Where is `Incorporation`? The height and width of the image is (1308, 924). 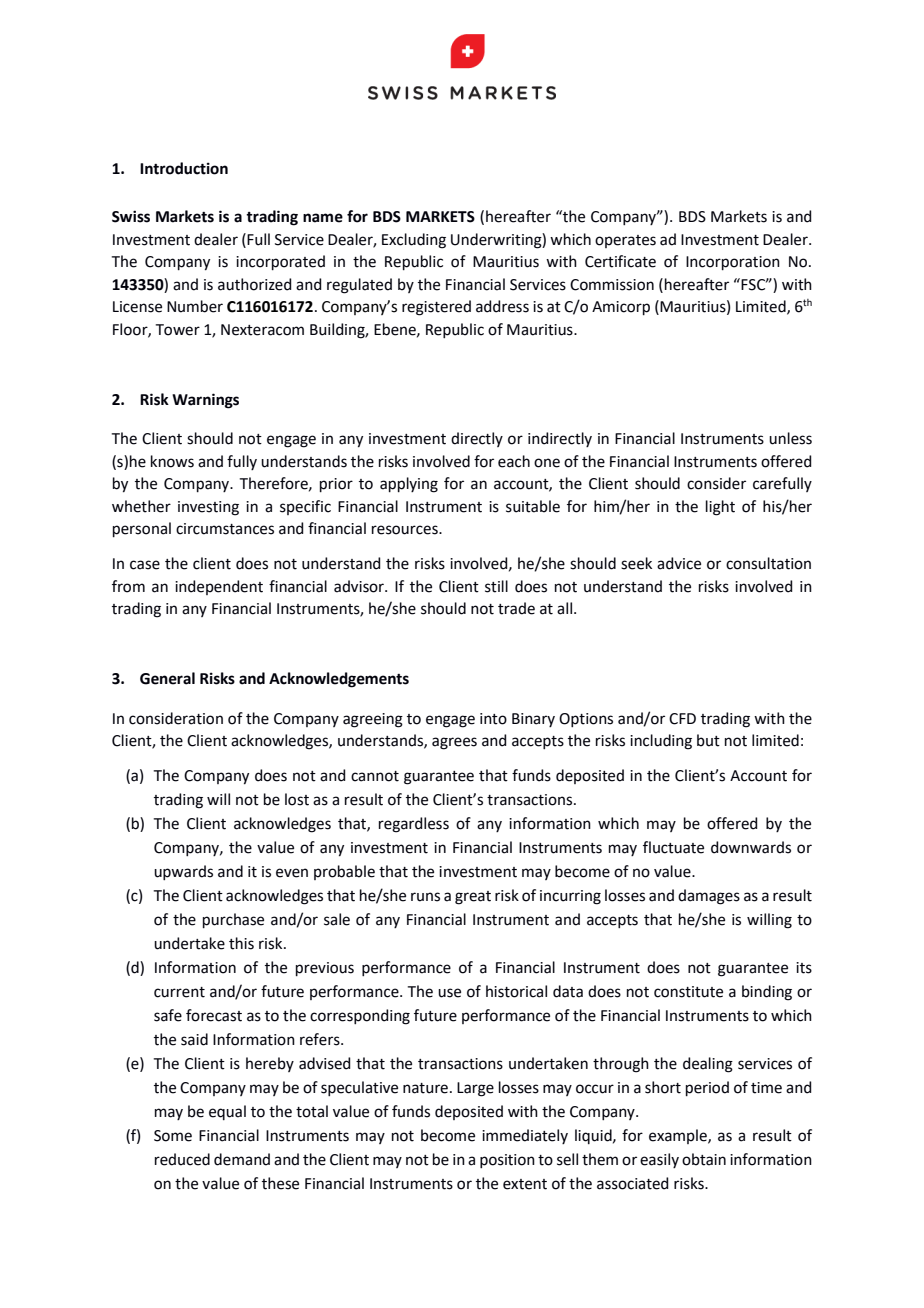 Incorporation is located at coordinates (733, 263).
